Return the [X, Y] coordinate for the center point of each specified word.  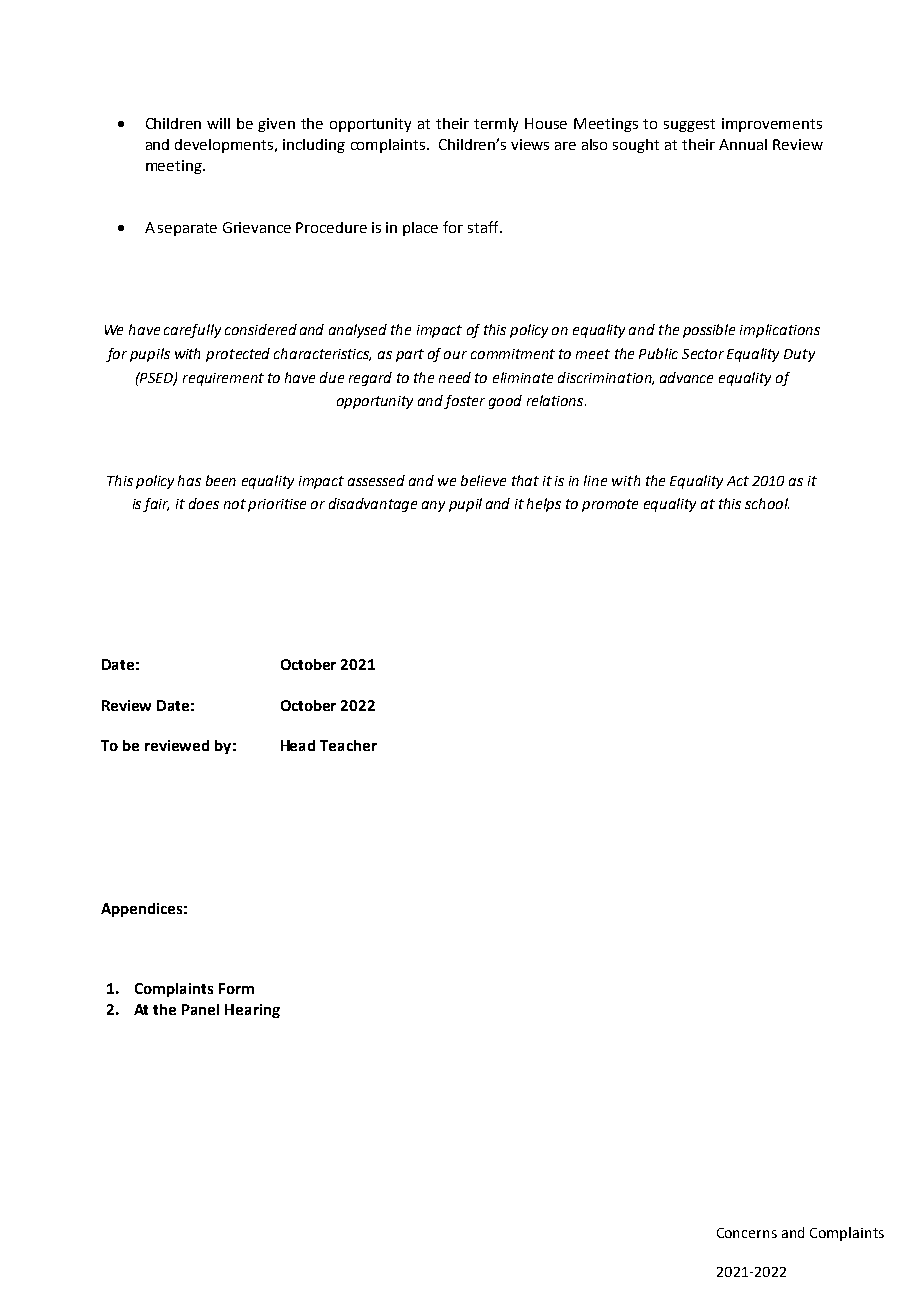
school [767, 503]
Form [236, 988]
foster [464, 402]
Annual [743, 144]
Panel [200, 1009]
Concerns [747, 1233]
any [433, 506]
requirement [223, 379]
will [218, 123]
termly [496, 125]
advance [686, 377]
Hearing [252, 1011]
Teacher [348, 745]
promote [610, 505]
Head [298, 745]
